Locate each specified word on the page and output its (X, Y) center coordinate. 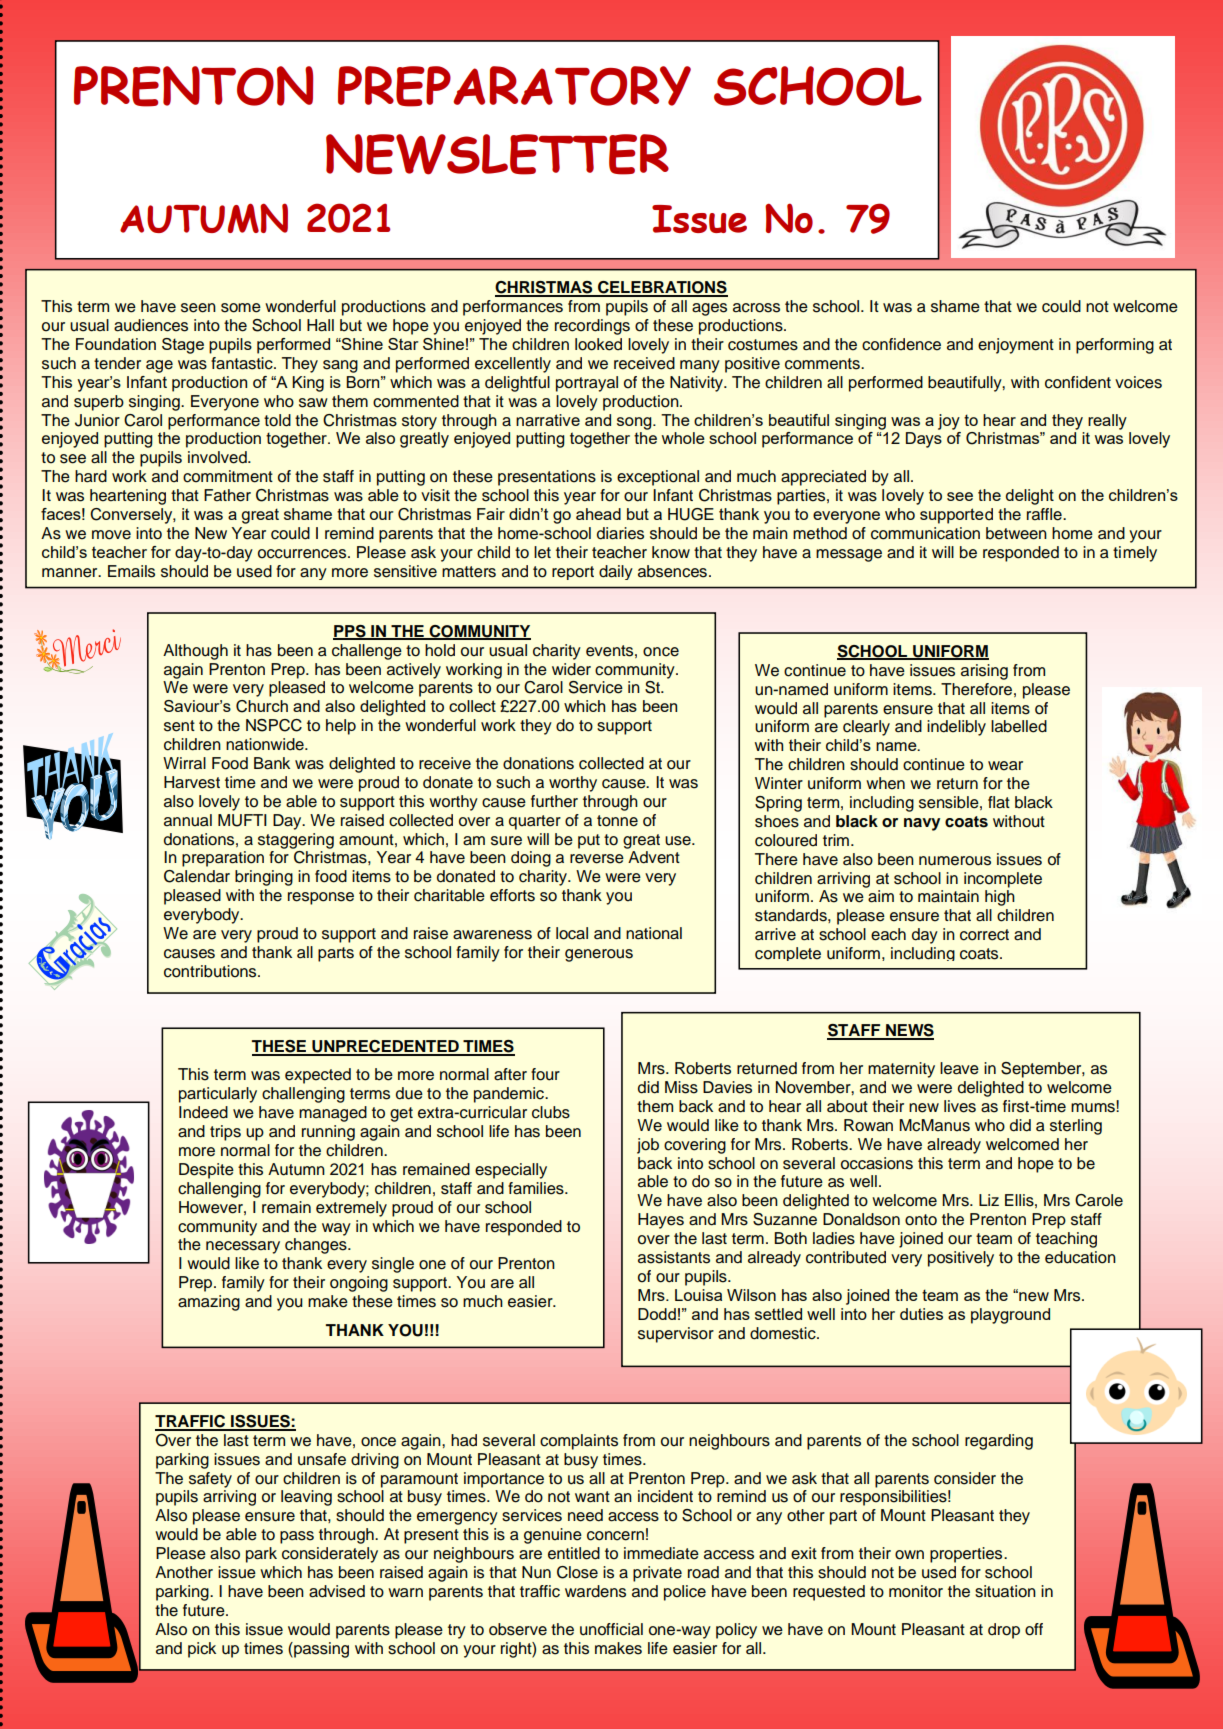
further (554, 801)
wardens (595, 1591)
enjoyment (1016, 346)
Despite (206, 1171)
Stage (183, 346)
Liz (989, 1200)
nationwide (266, 744)
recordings (592, 327)
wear (1005, 766)
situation (1005, 1591)
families (537, 1188)
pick (202, 1650)
